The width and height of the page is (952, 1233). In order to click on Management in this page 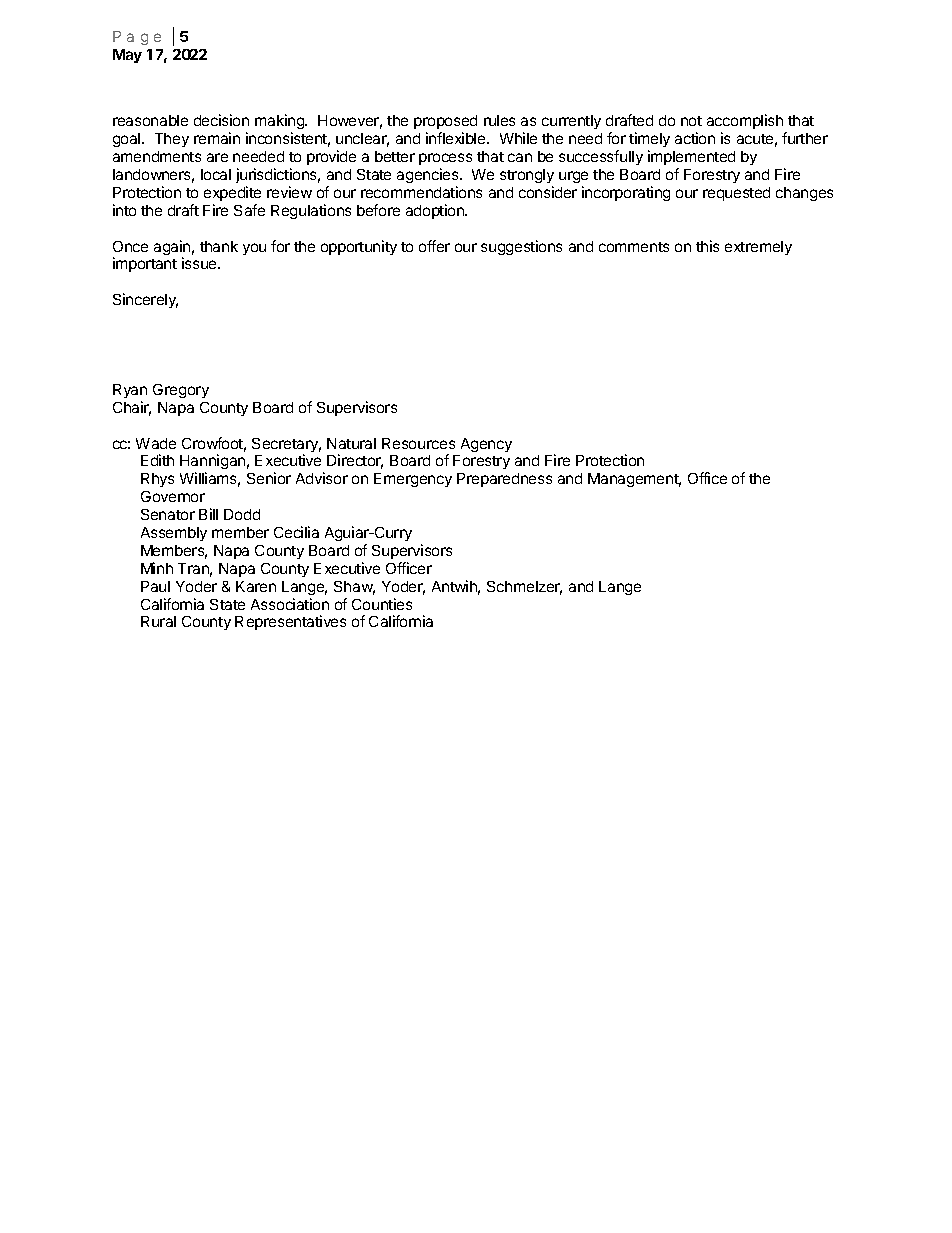, I will do `click(634, 480)`.
